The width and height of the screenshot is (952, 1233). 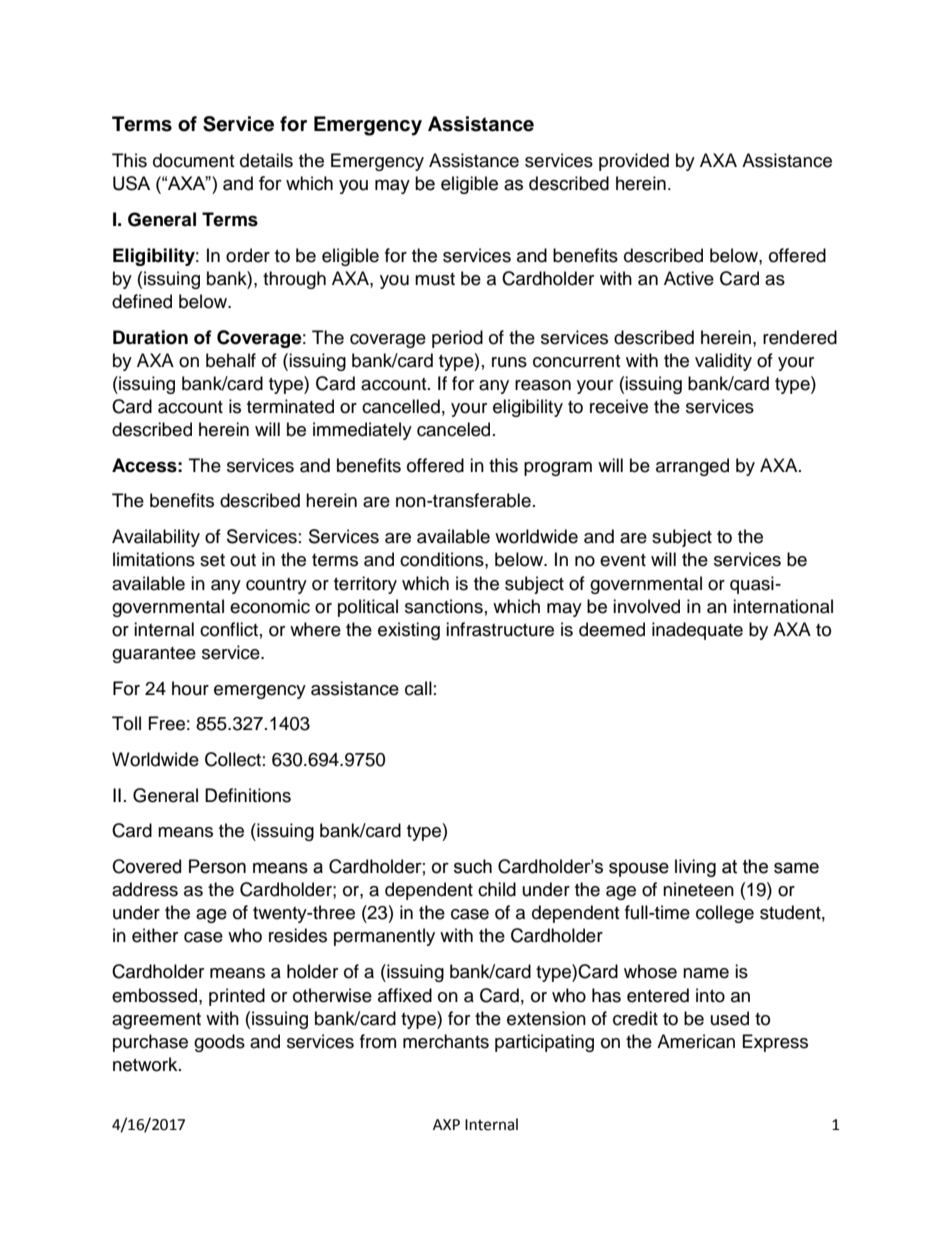 I want to click on provided, so click(x=634, y=162).
